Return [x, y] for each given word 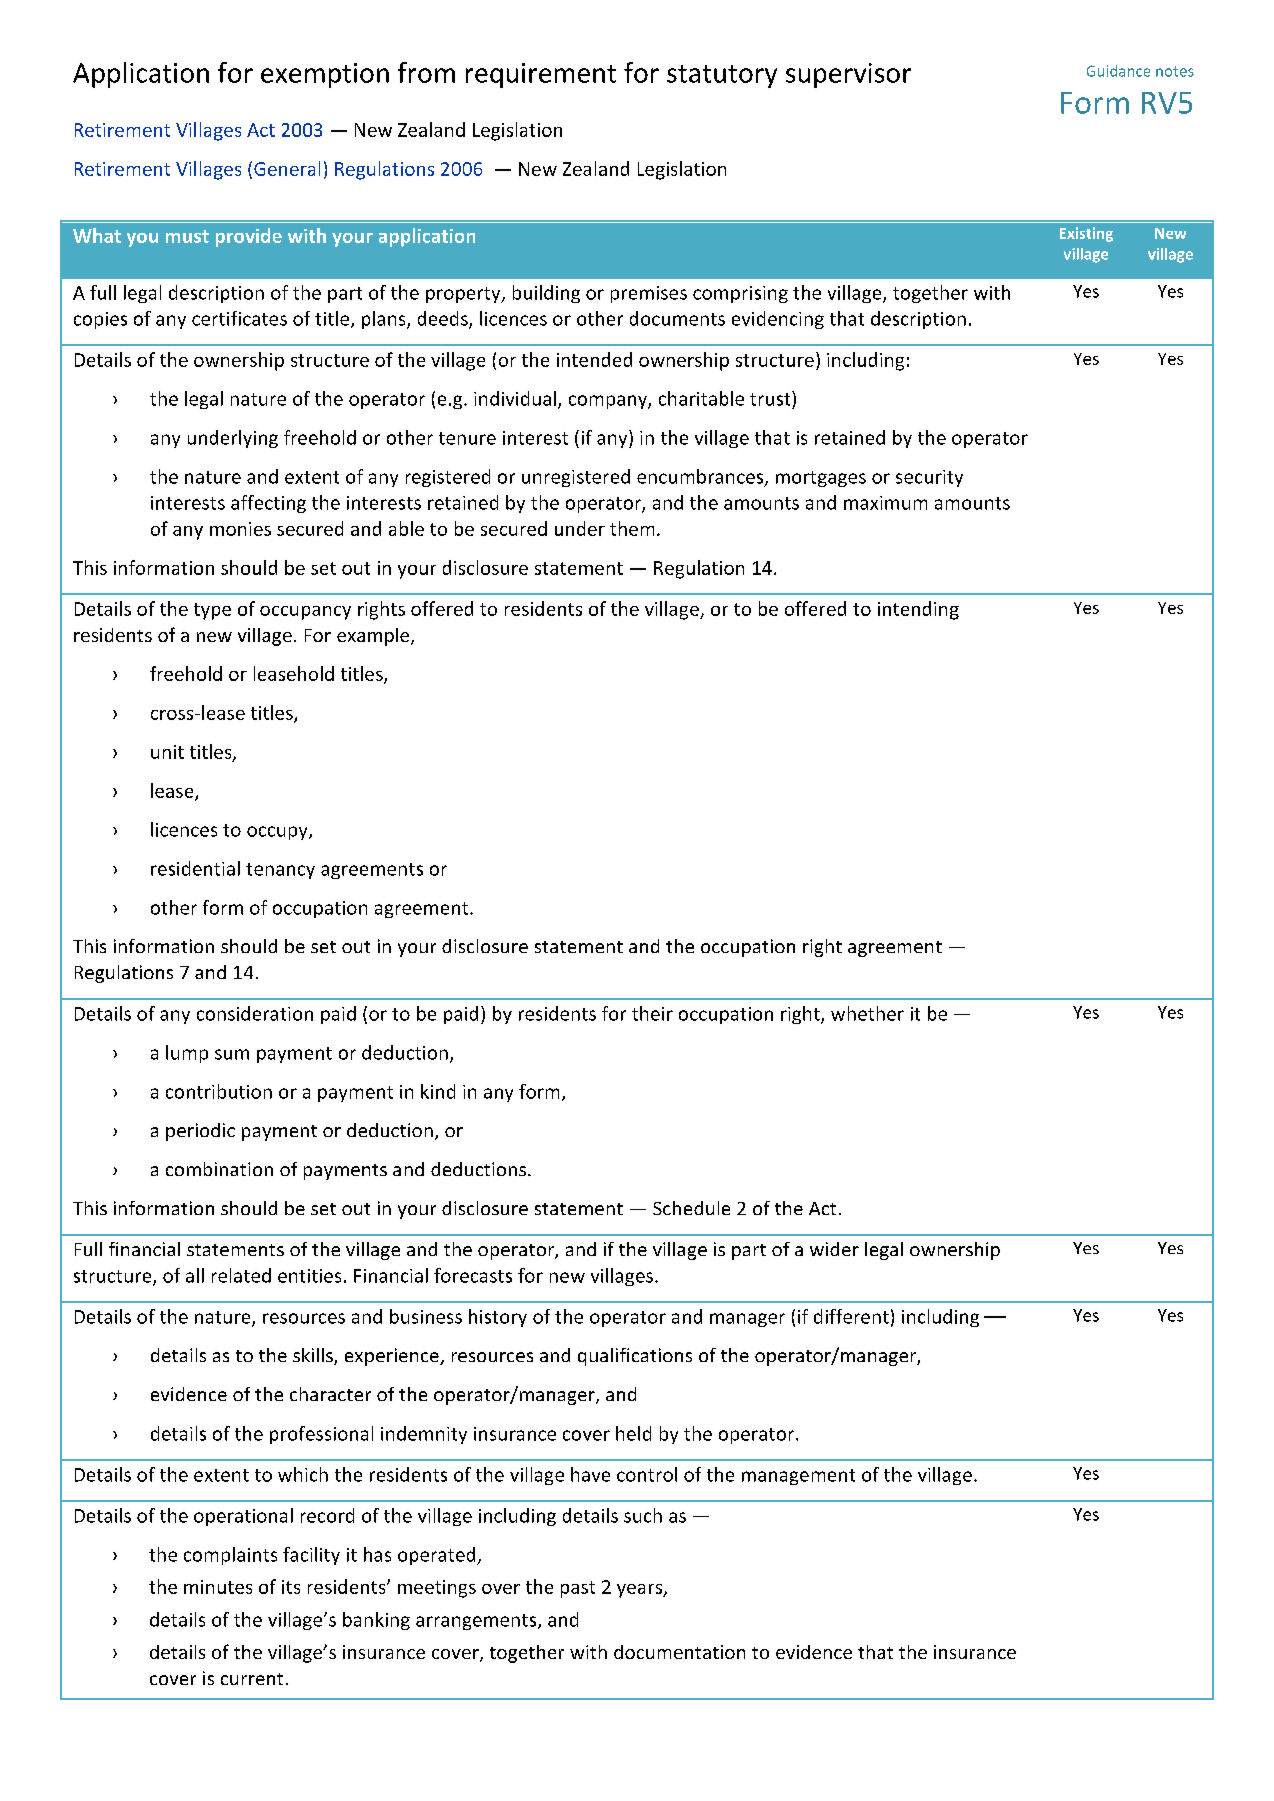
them [632, 528]
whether [867, 1013]
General [287, 168]
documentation [679, 1652]
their [652, 1013]
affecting [268, 504]
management [798, 1477]
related [241, 1275]
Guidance [1118, 71]
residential [195, 868]
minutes [218, 1587]
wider [834, 1249]
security [929, 478]
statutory [722, 76]
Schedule [691, 1208]
